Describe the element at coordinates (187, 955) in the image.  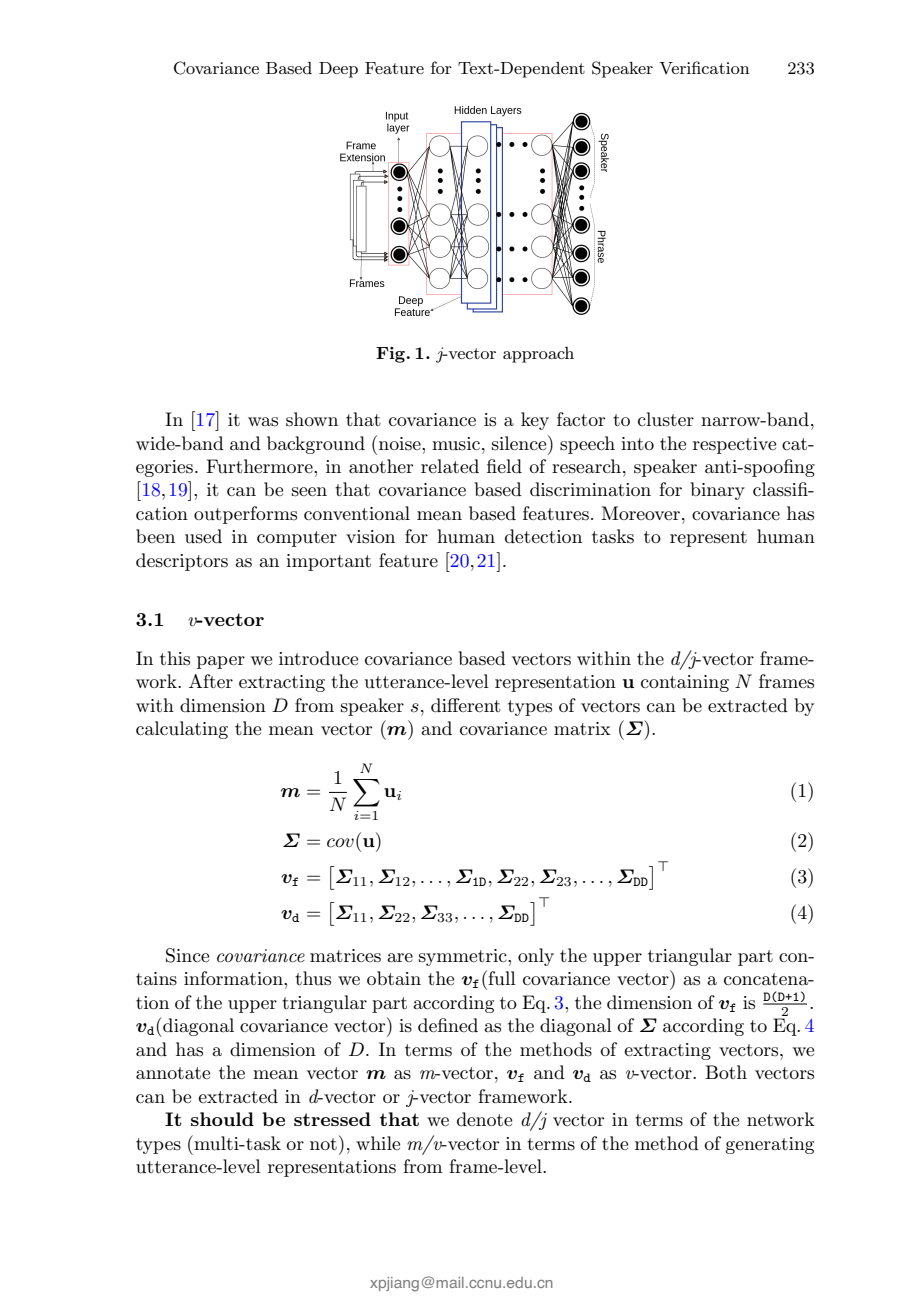
I see `Since` at that location.
